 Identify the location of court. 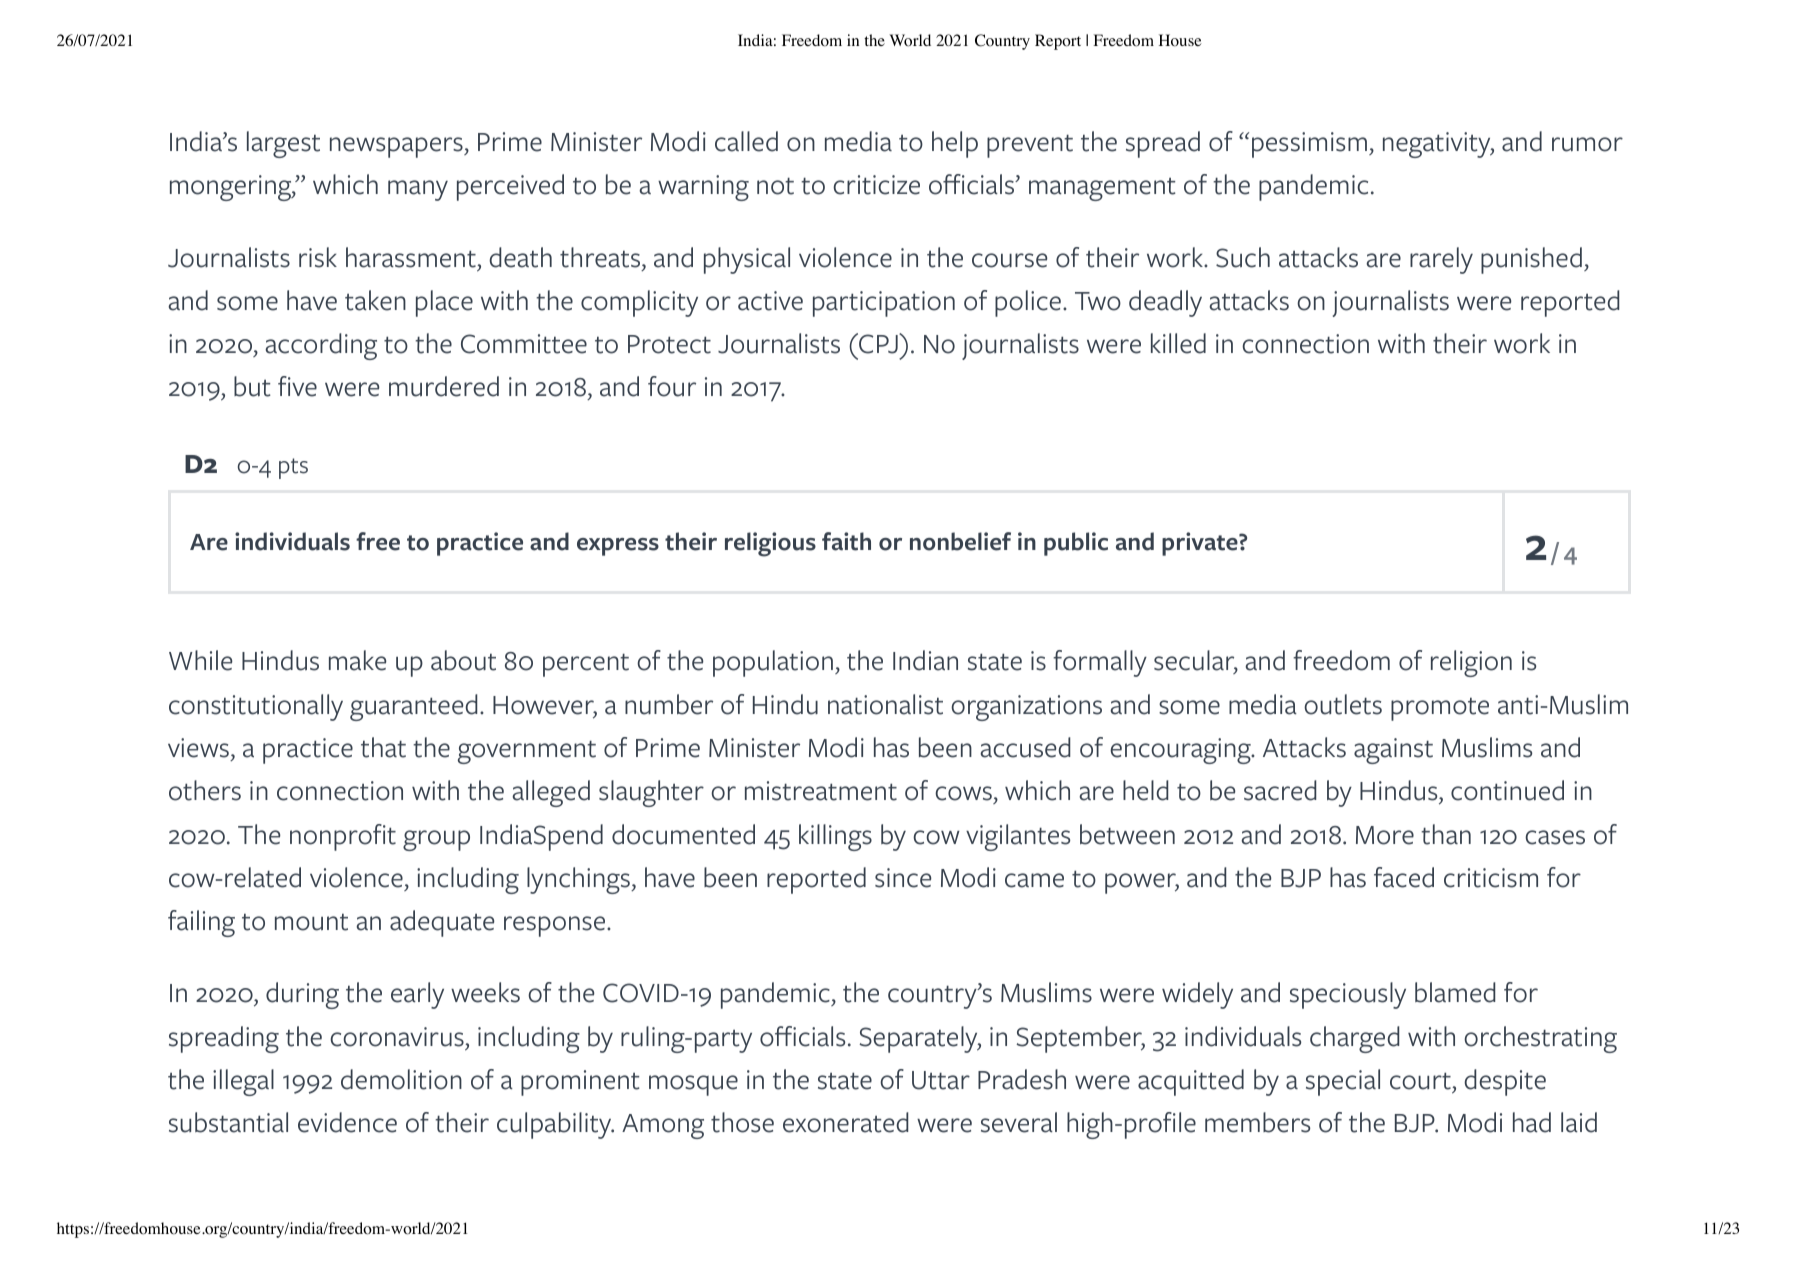
(1421, 1081).
